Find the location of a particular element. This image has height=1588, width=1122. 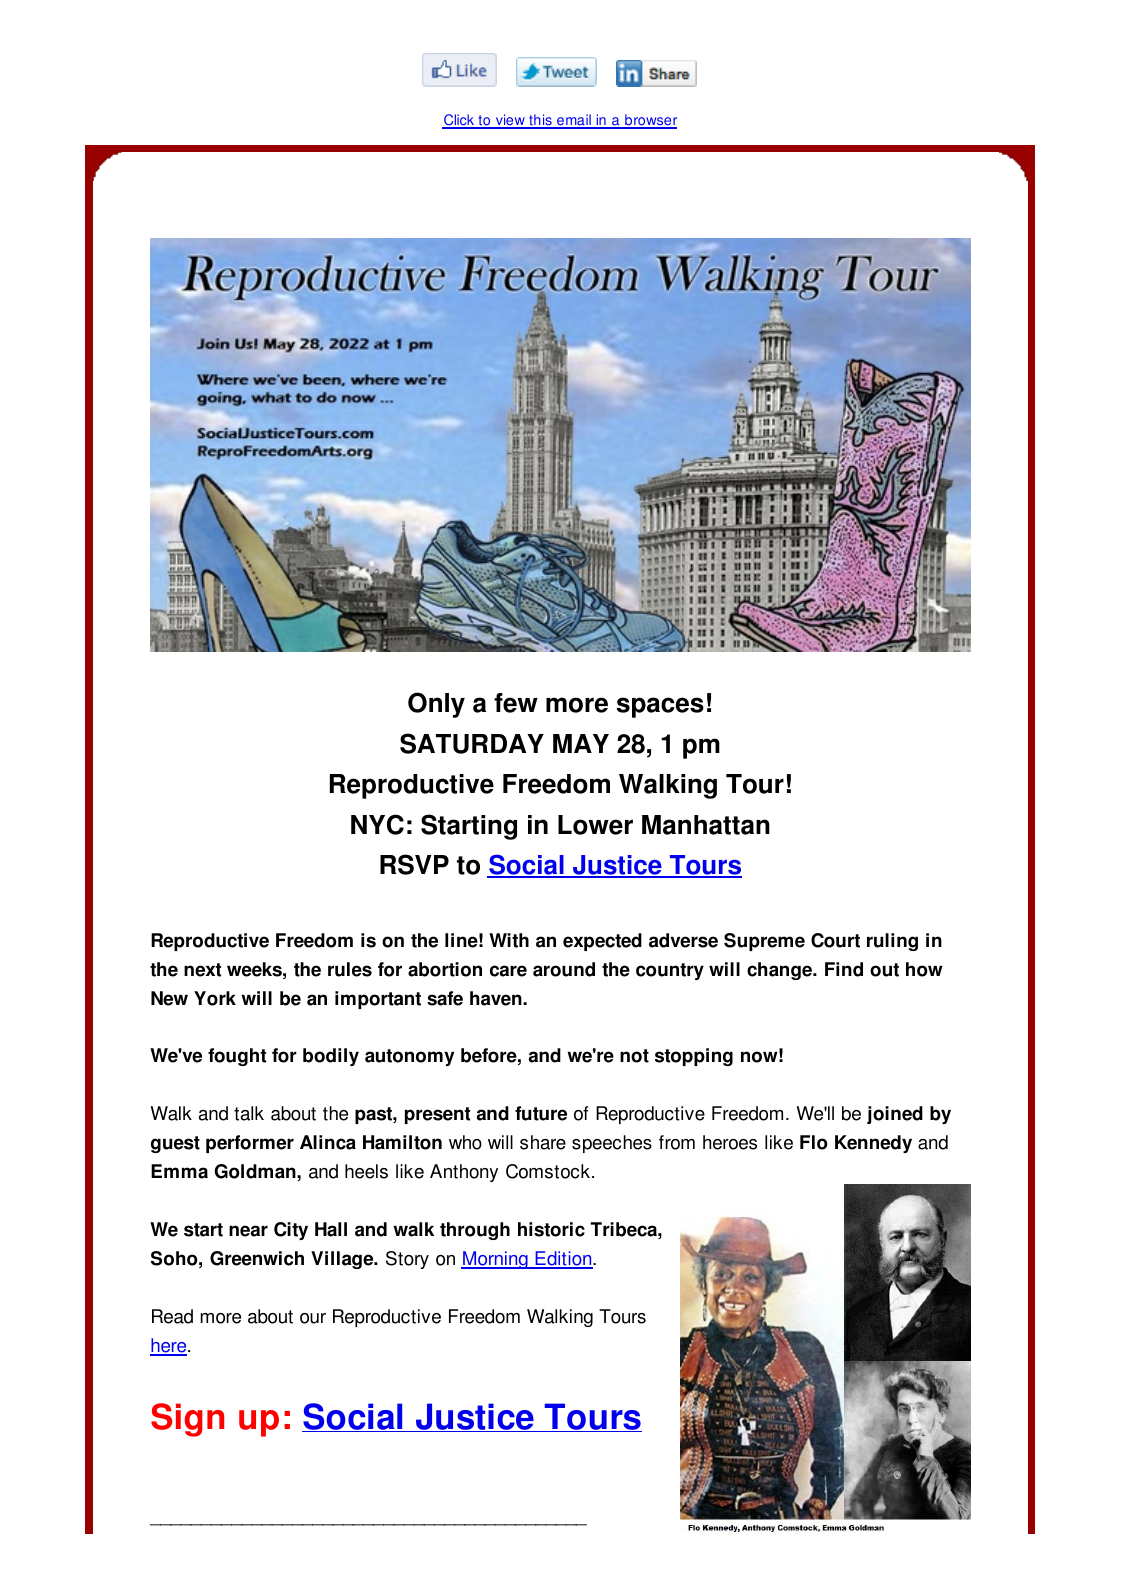

spaces is located at coordinates (660, 707).
